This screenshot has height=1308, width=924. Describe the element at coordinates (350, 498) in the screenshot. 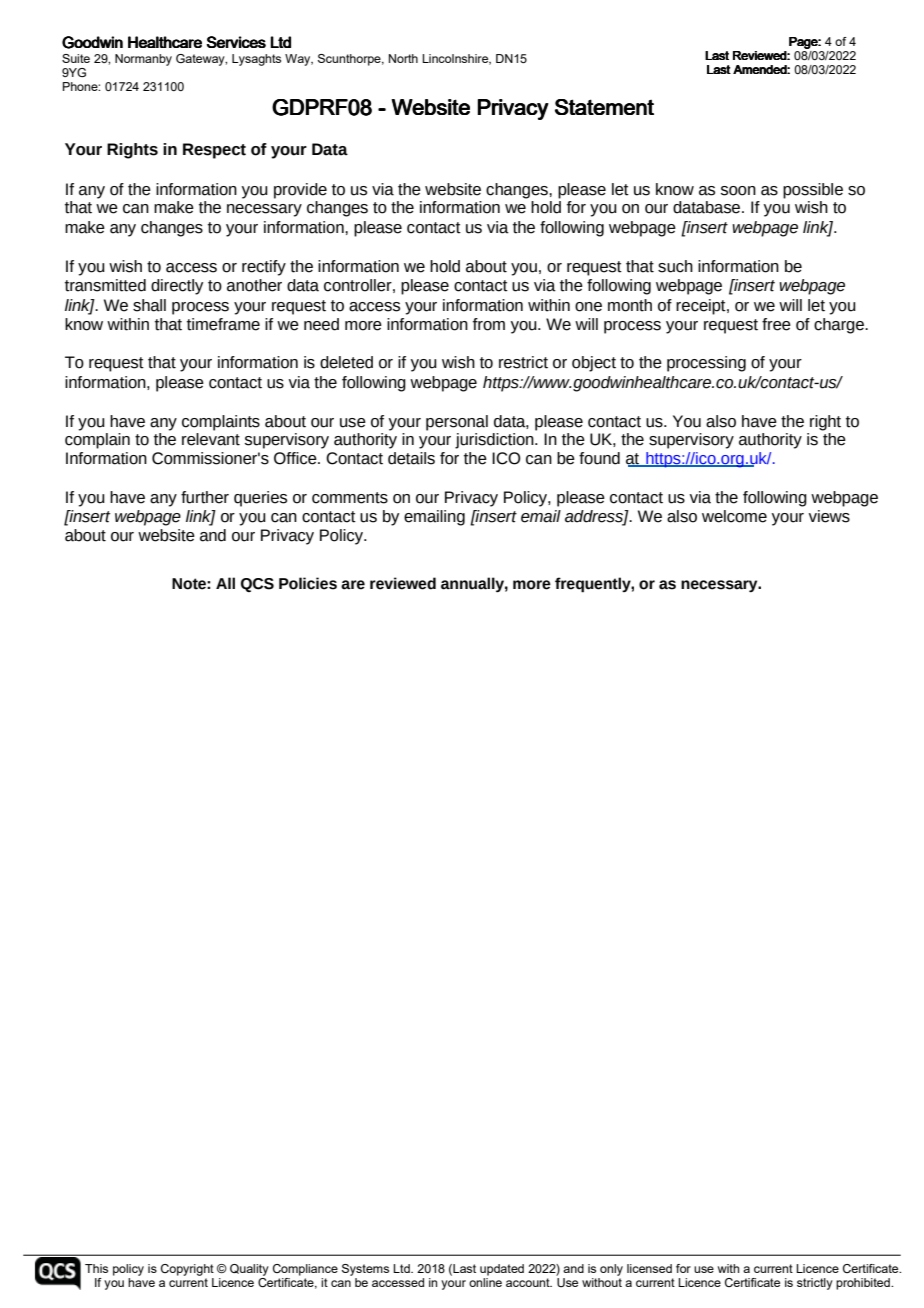

I see `comments` at that location.
